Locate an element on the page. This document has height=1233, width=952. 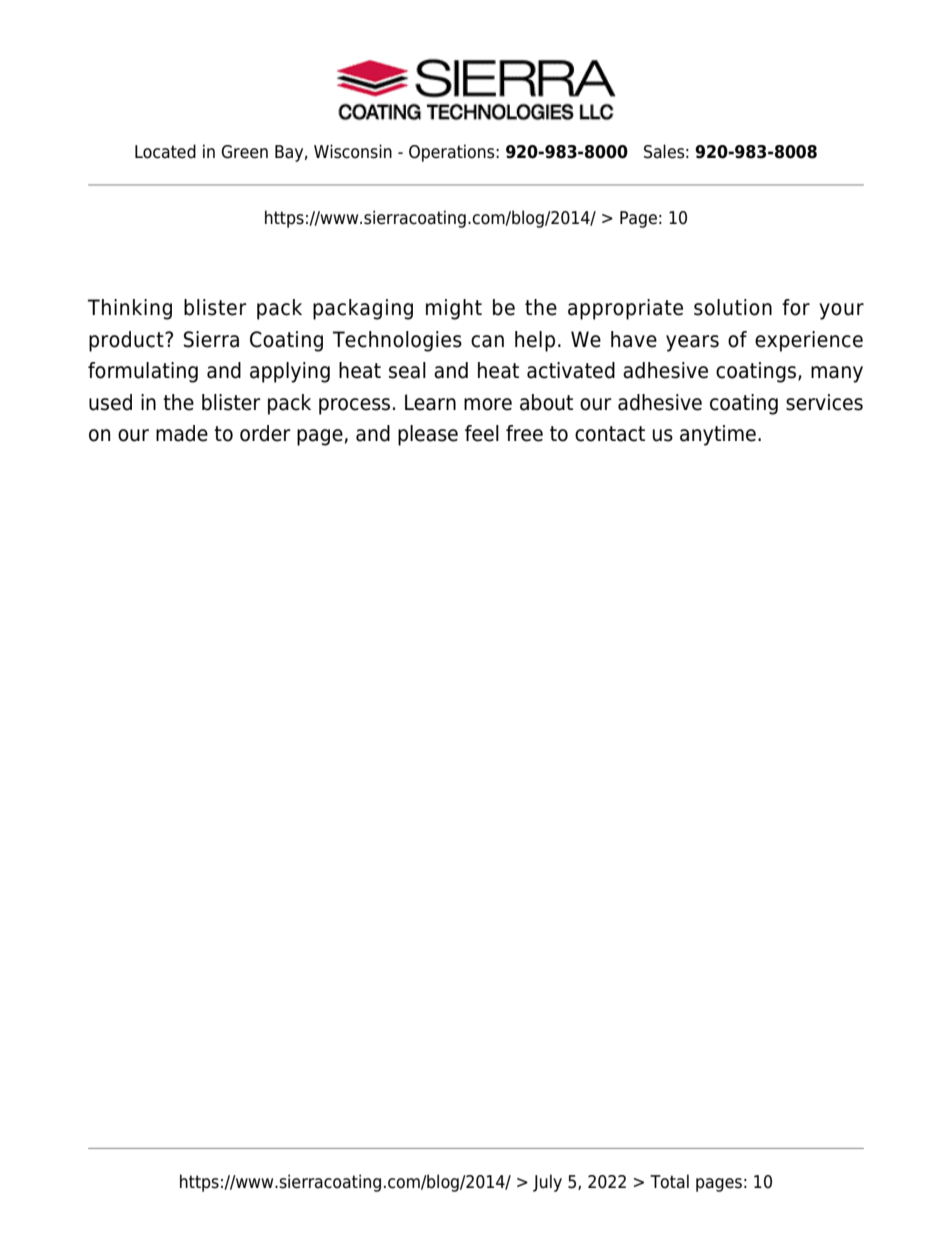
feel is located at coordinates (482, 433).
